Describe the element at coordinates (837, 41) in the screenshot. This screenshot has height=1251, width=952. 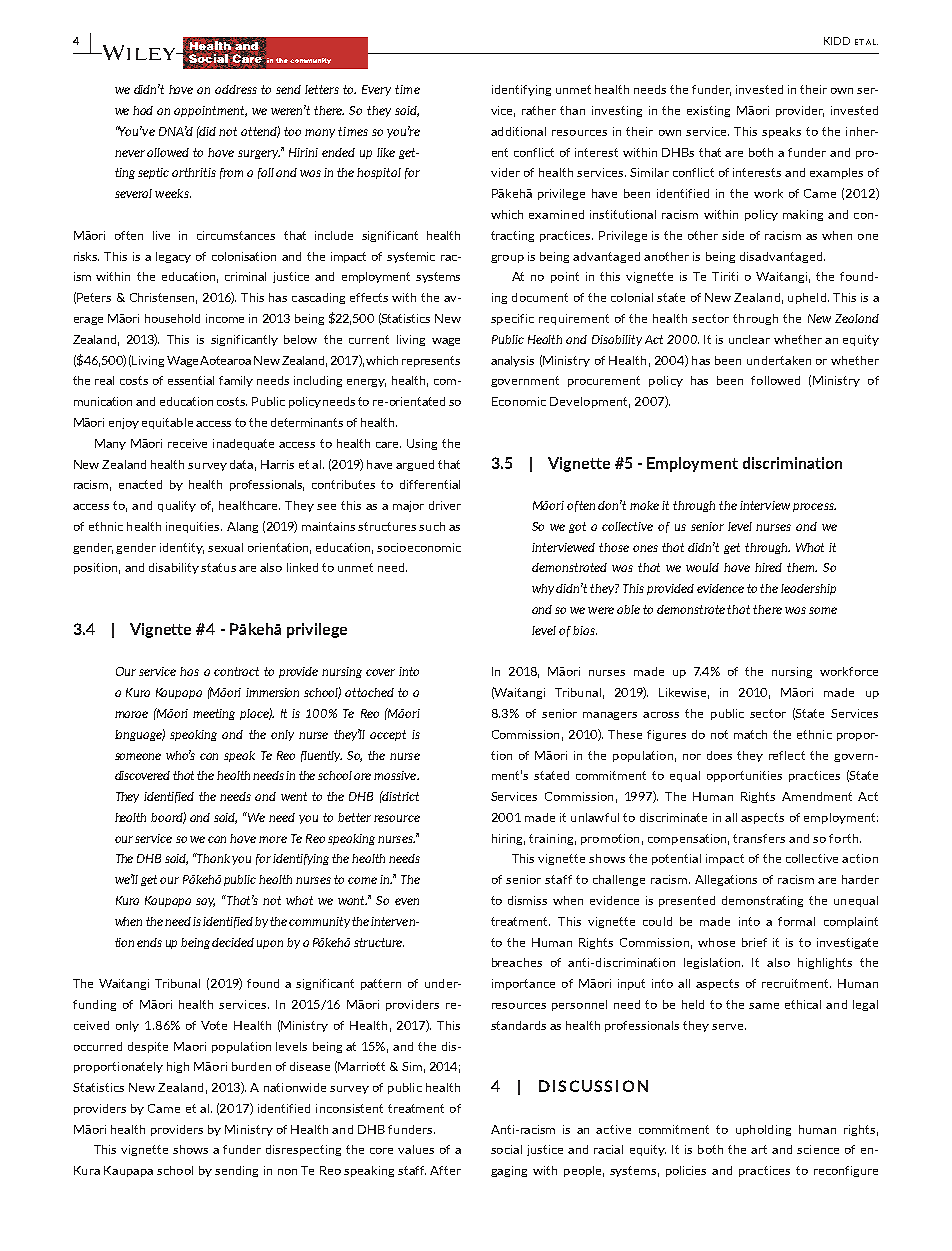
I see `KIDD` at that location.
